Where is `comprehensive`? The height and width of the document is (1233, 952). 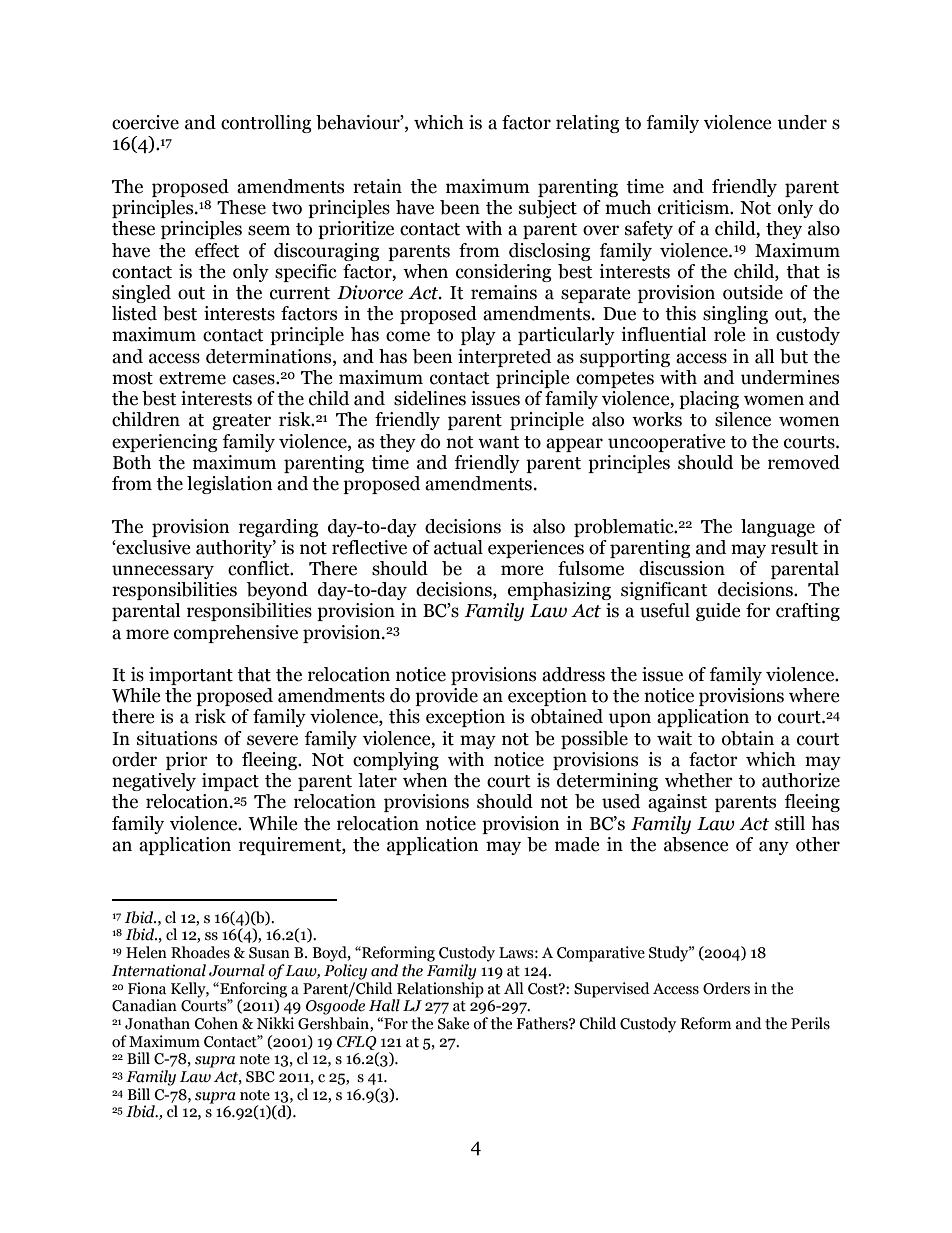 comprehensive is located at coordinates (236, 634).
